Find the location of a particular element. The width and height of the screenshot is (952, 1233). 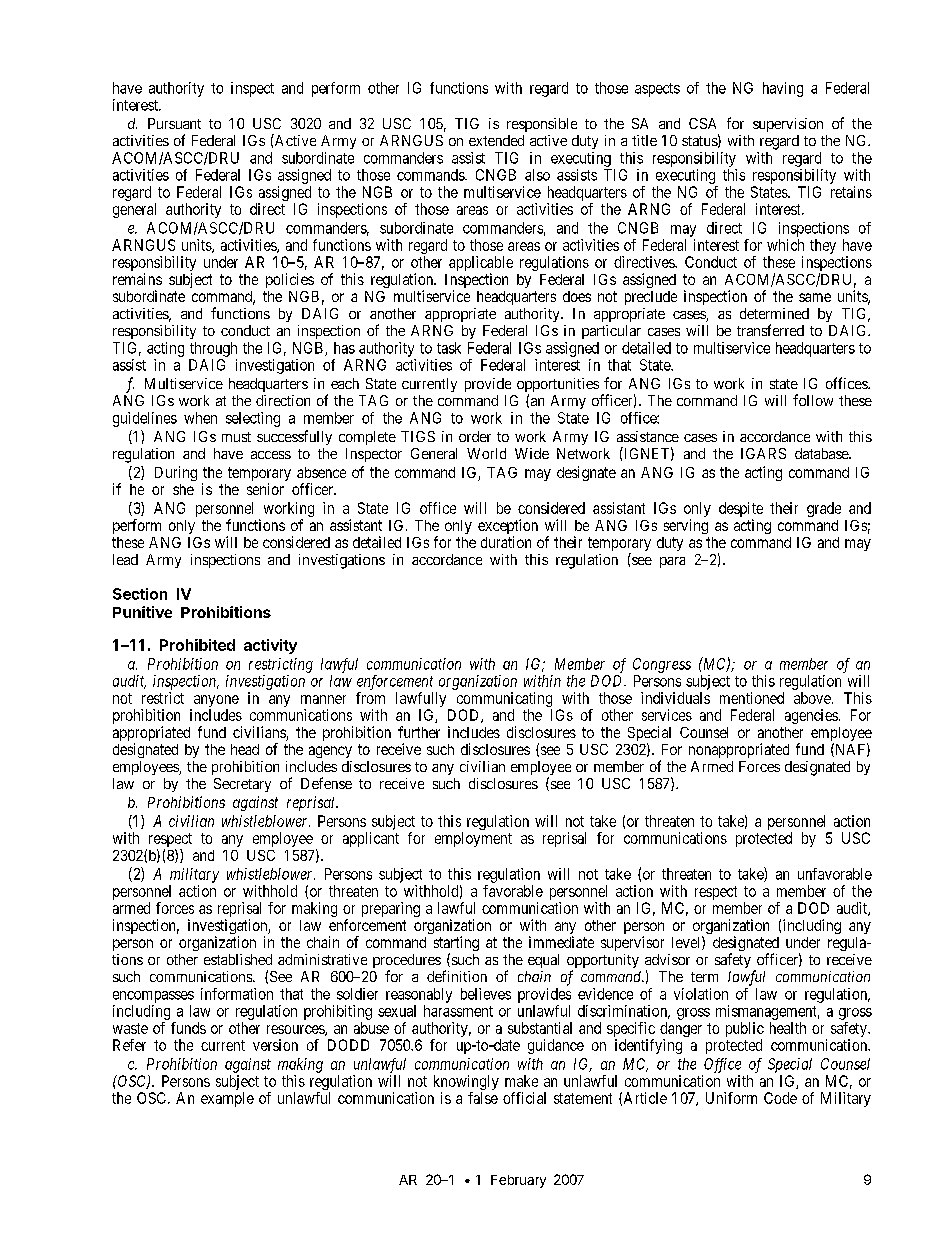

communicating is located at coordinates (504, 701).
